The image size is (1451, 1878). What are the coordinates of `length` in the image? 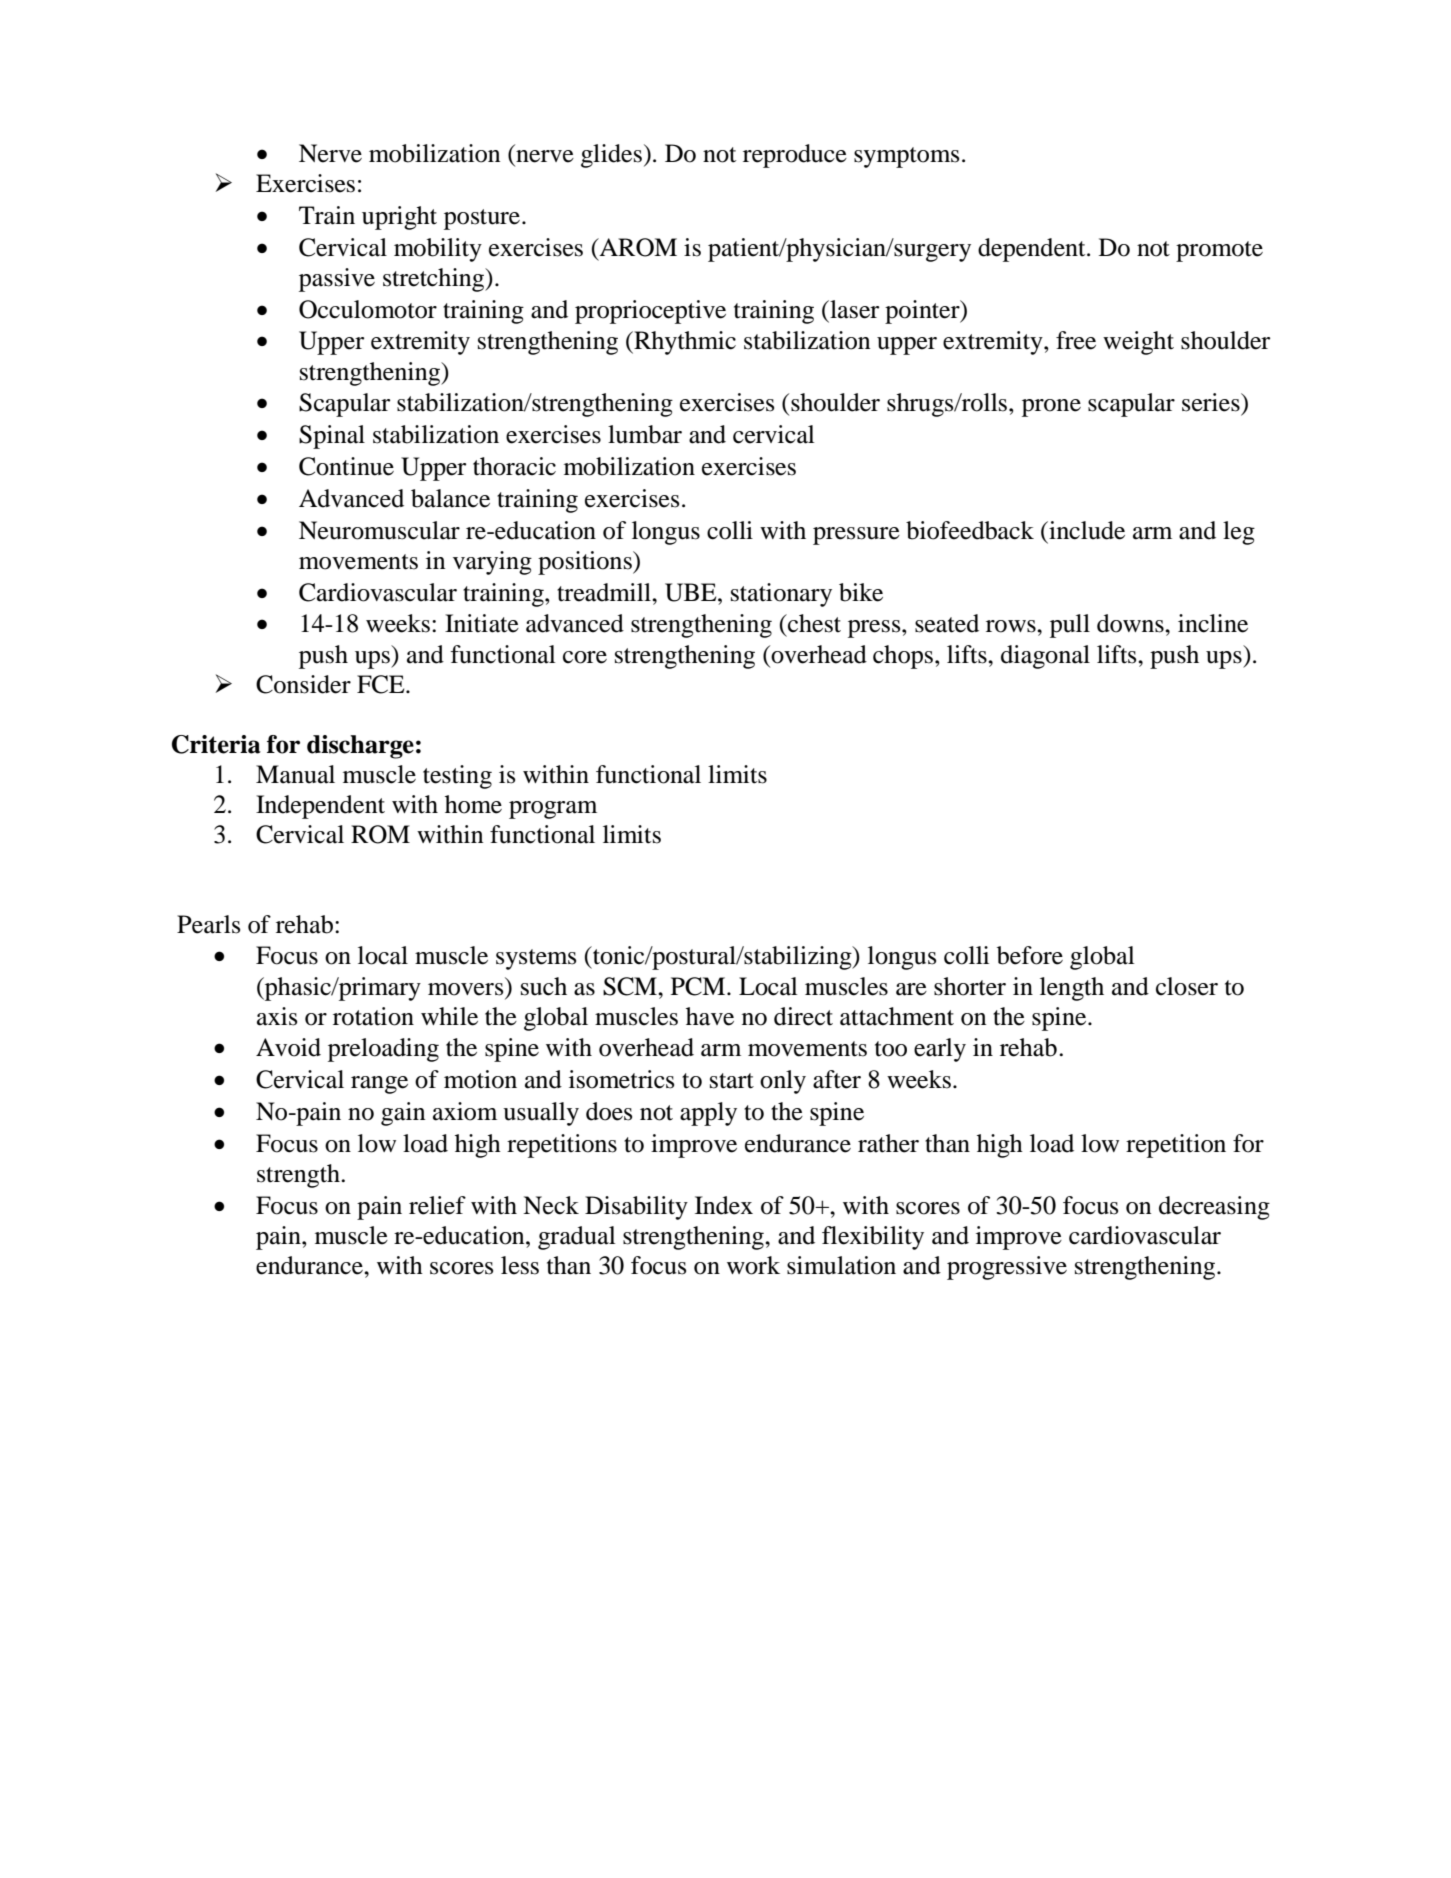 It's located at (1072, 989).
